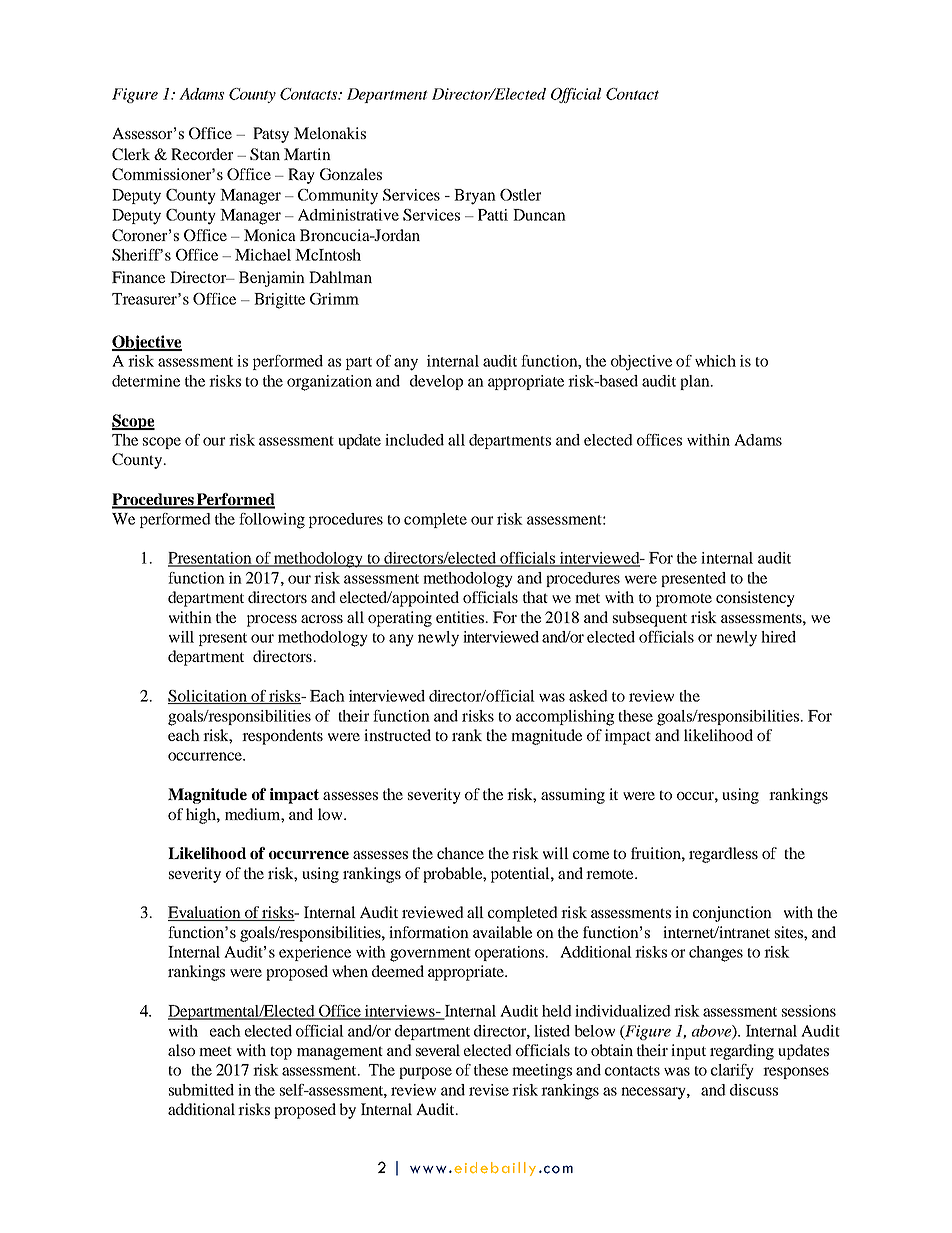 The height and width of the page is (1233, 952). What do you see at coordinates (181, 1050) in the page?
I see `also` at bounding box center [181, 1050].
